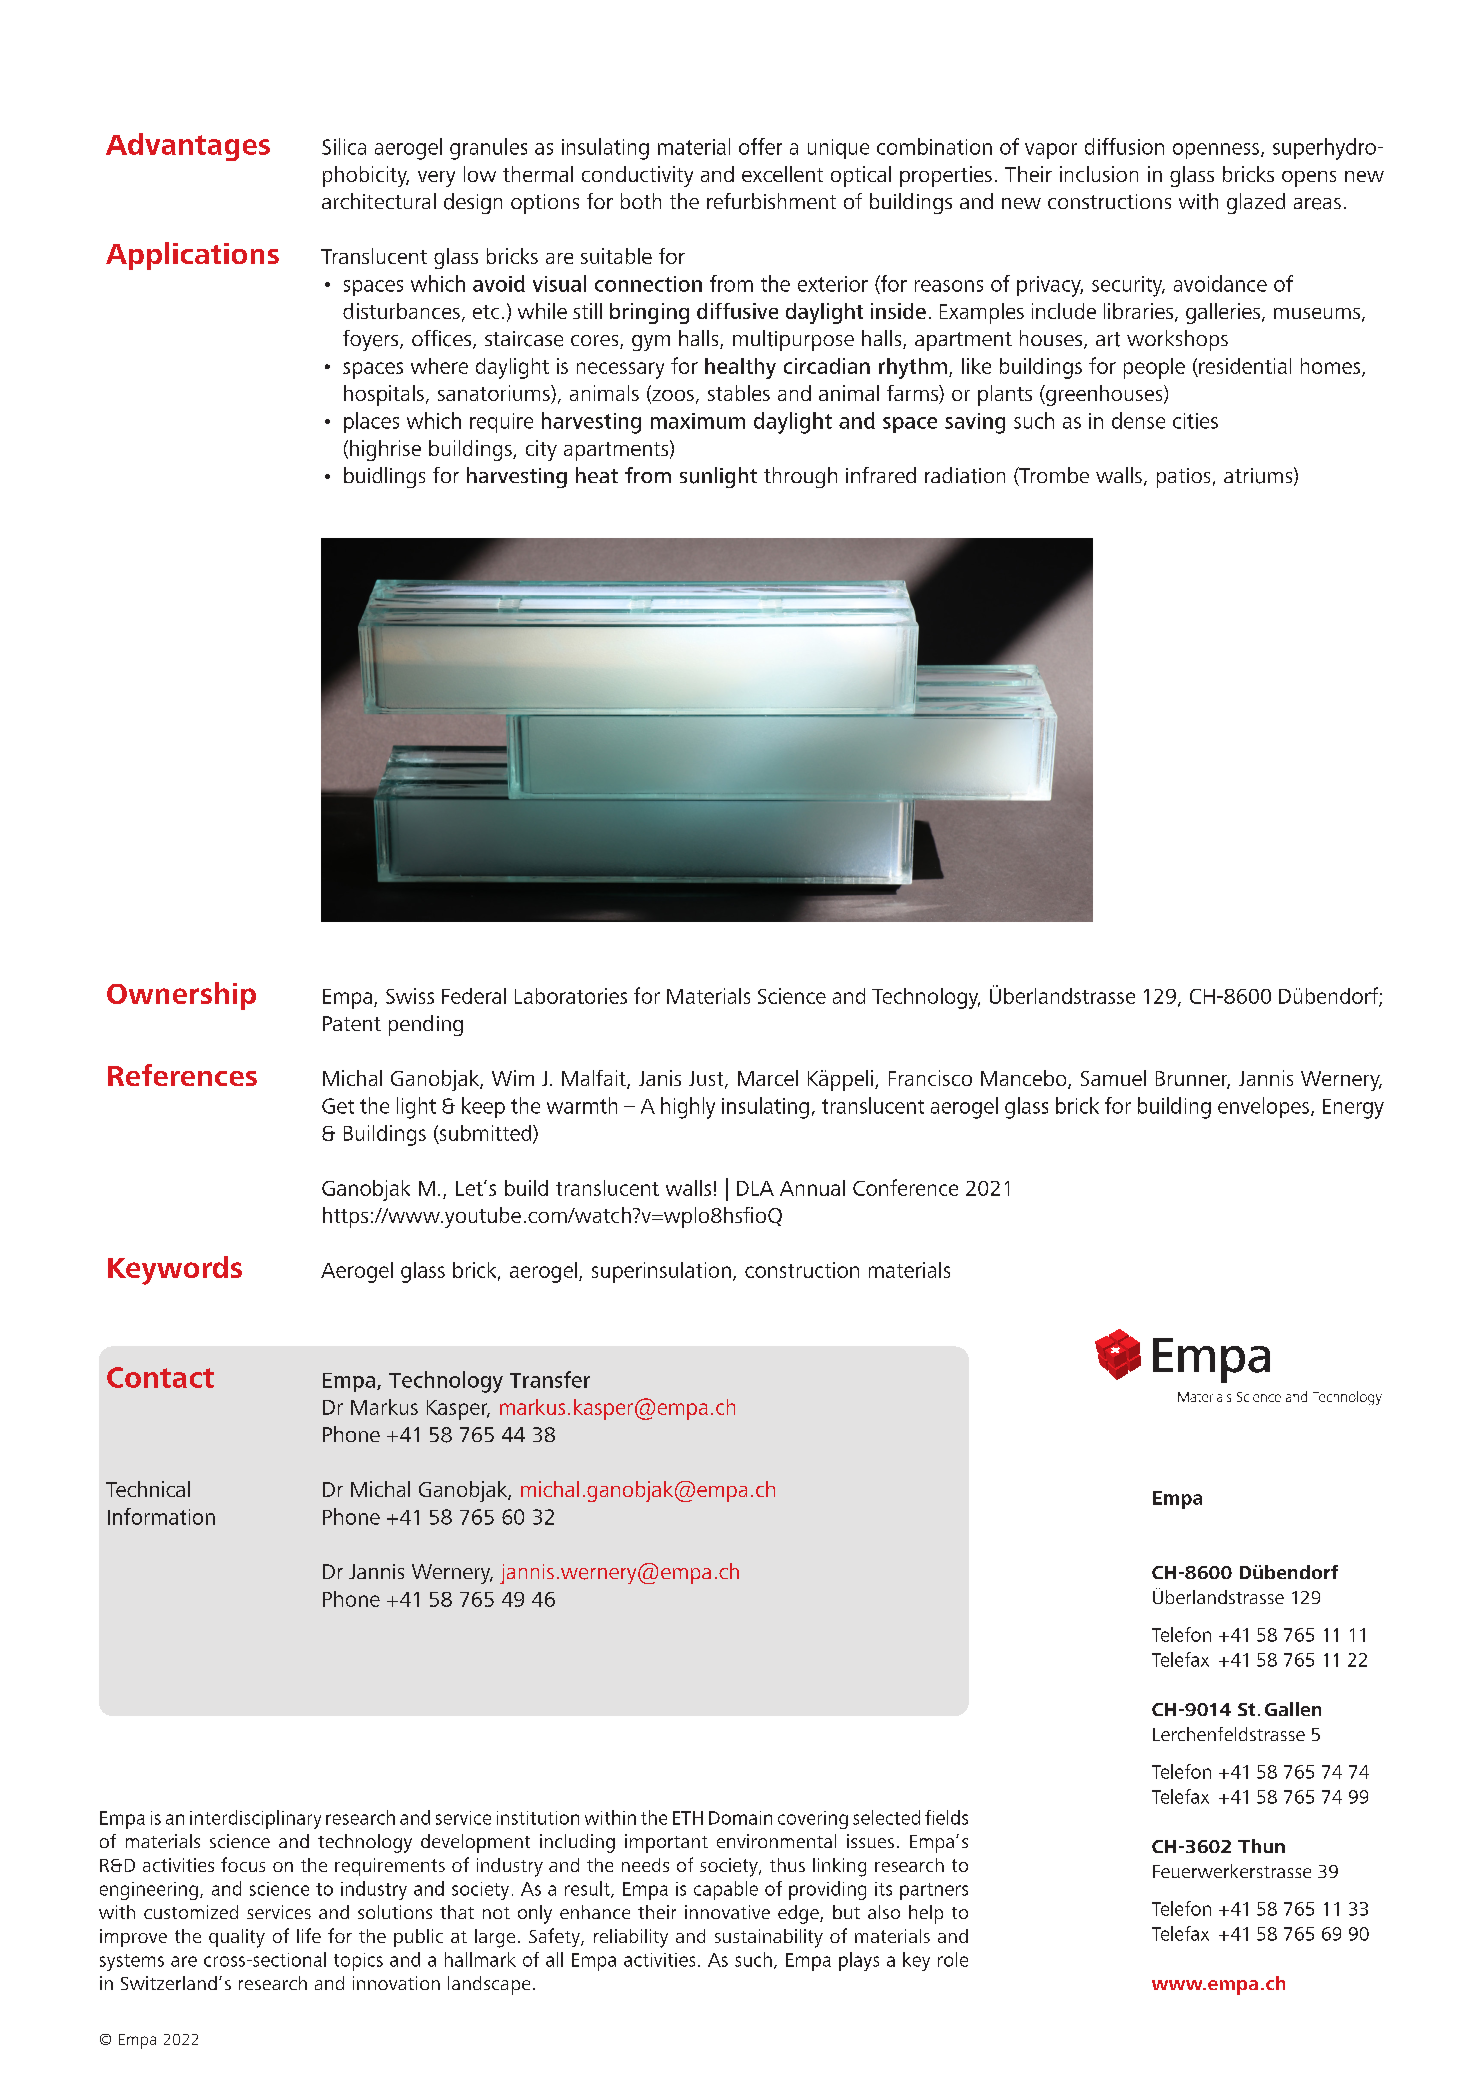  What do you see at coordinates (309, 1935) in the page?
I see `life` at bounding box center [309, 1935].
